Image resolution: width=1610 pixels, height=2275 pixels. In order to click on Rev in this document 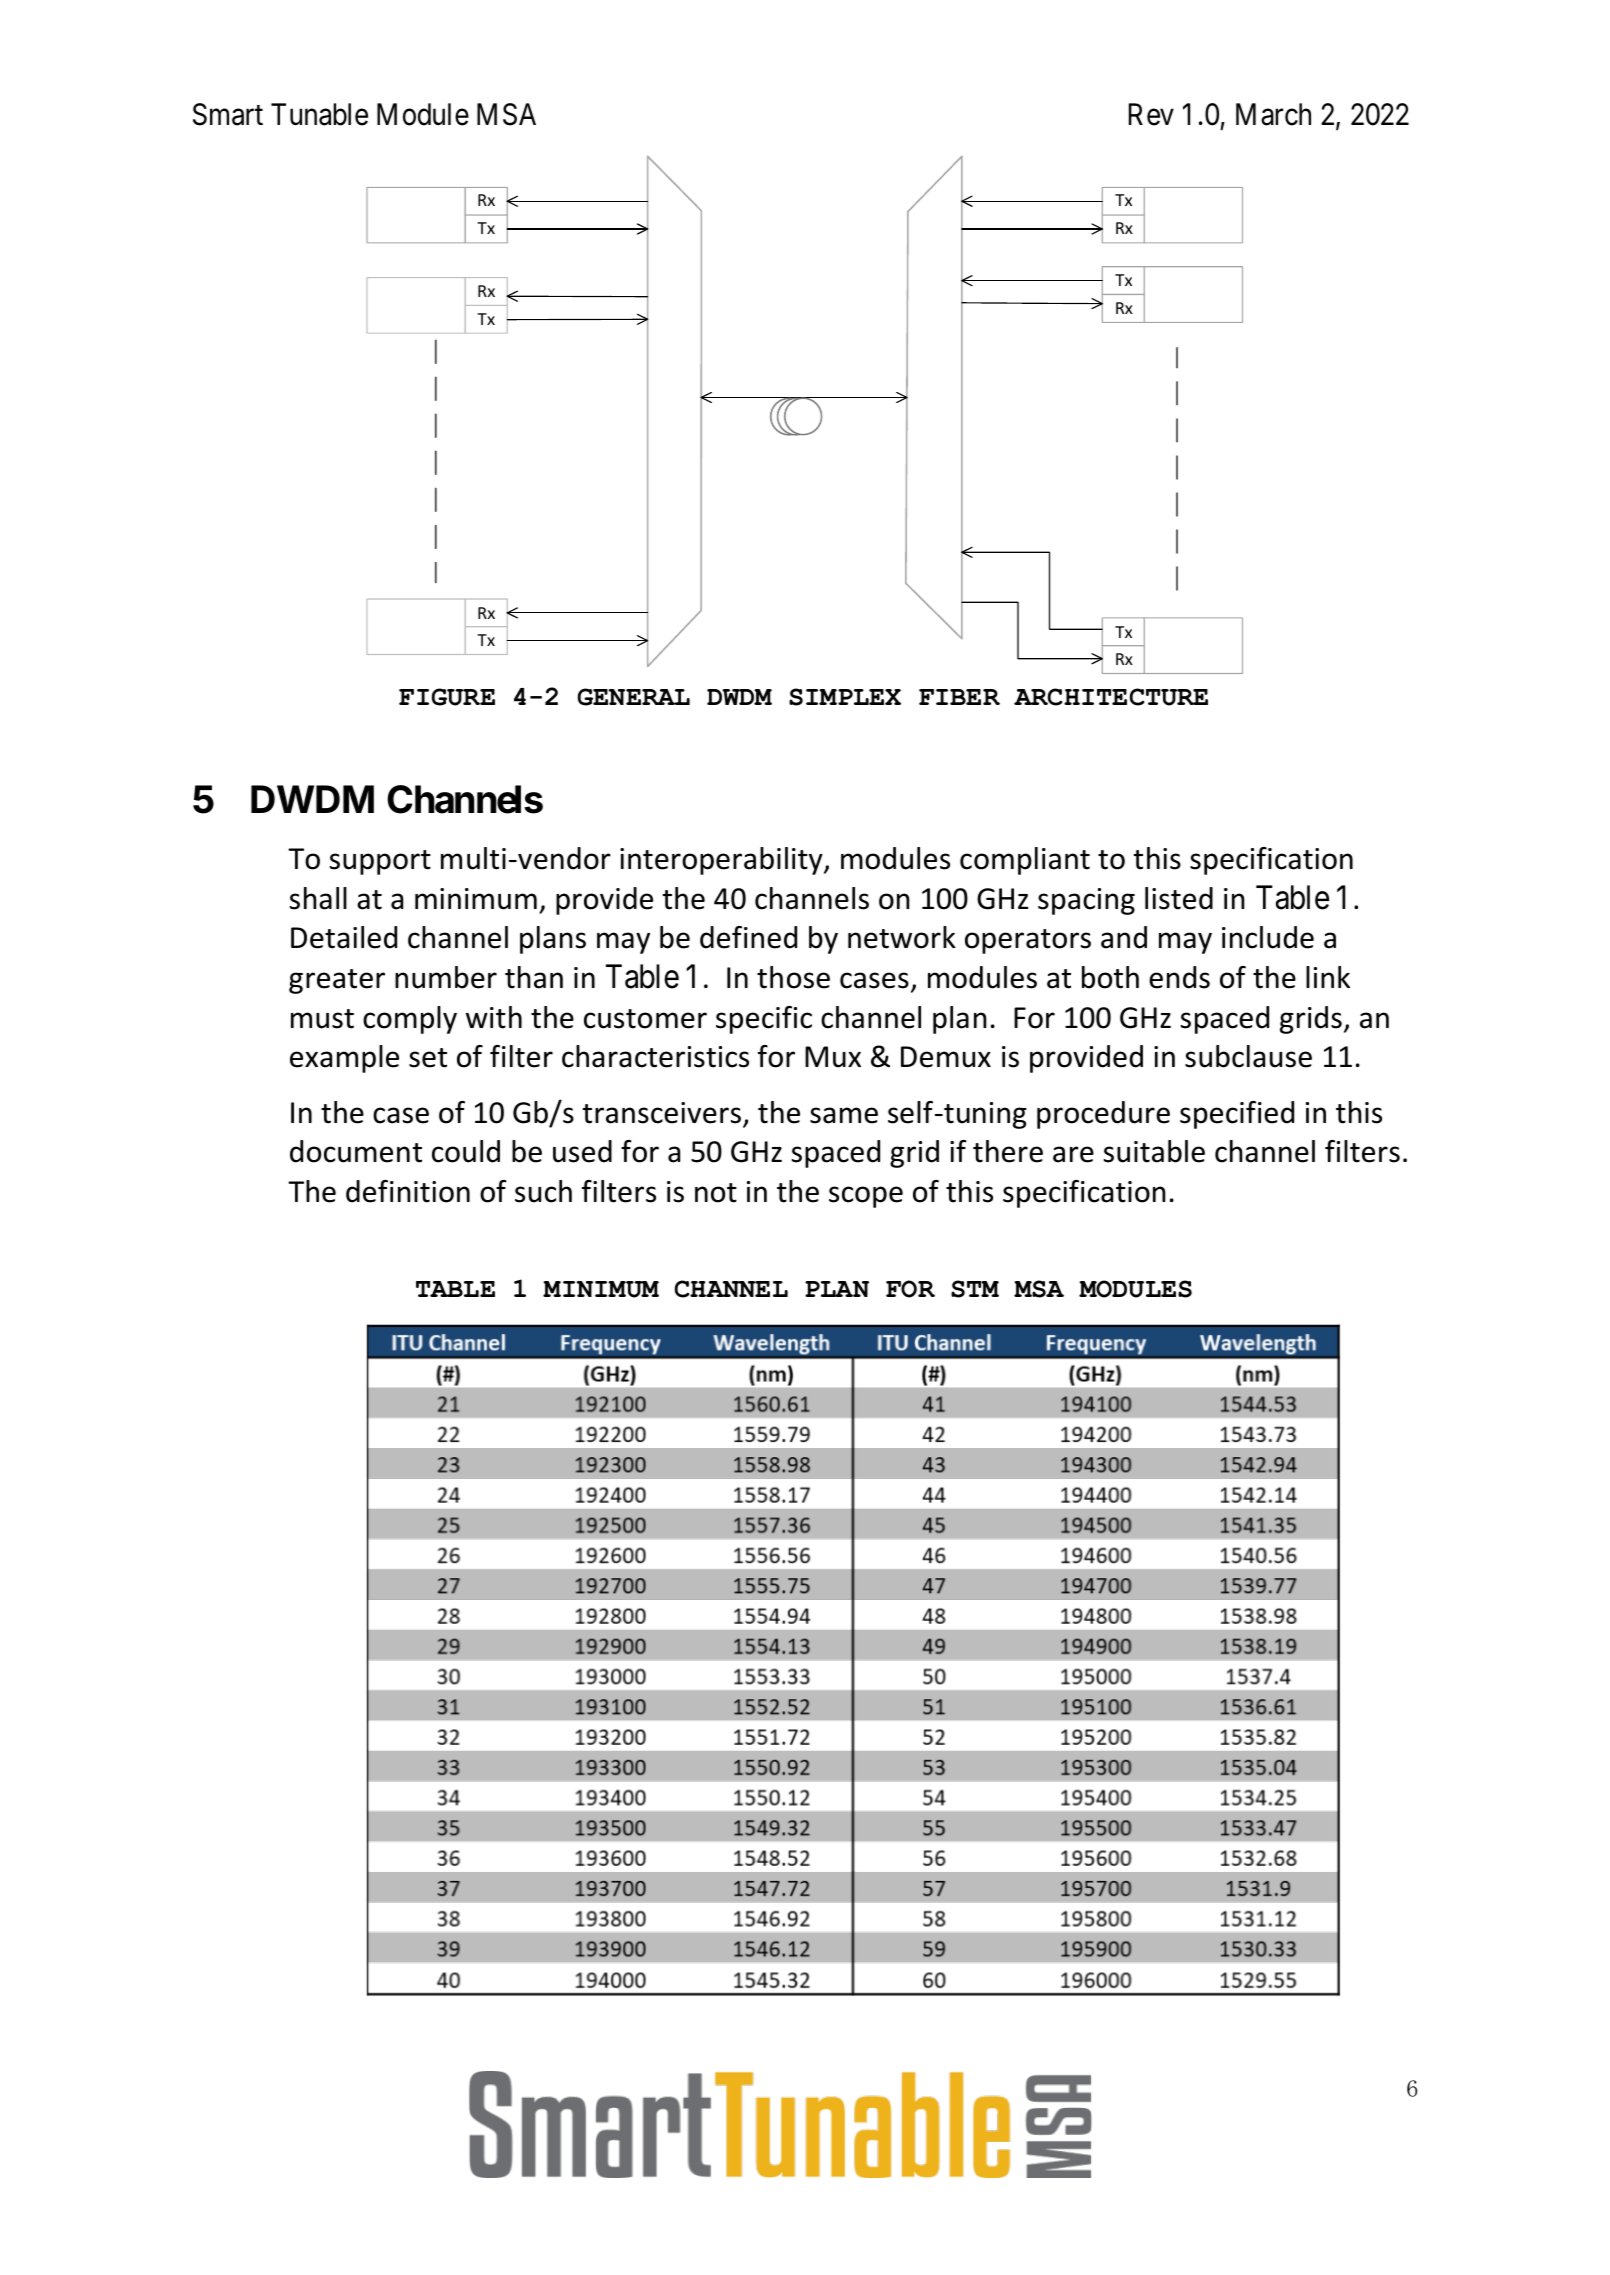, I will do `click(1151, 114)`.
